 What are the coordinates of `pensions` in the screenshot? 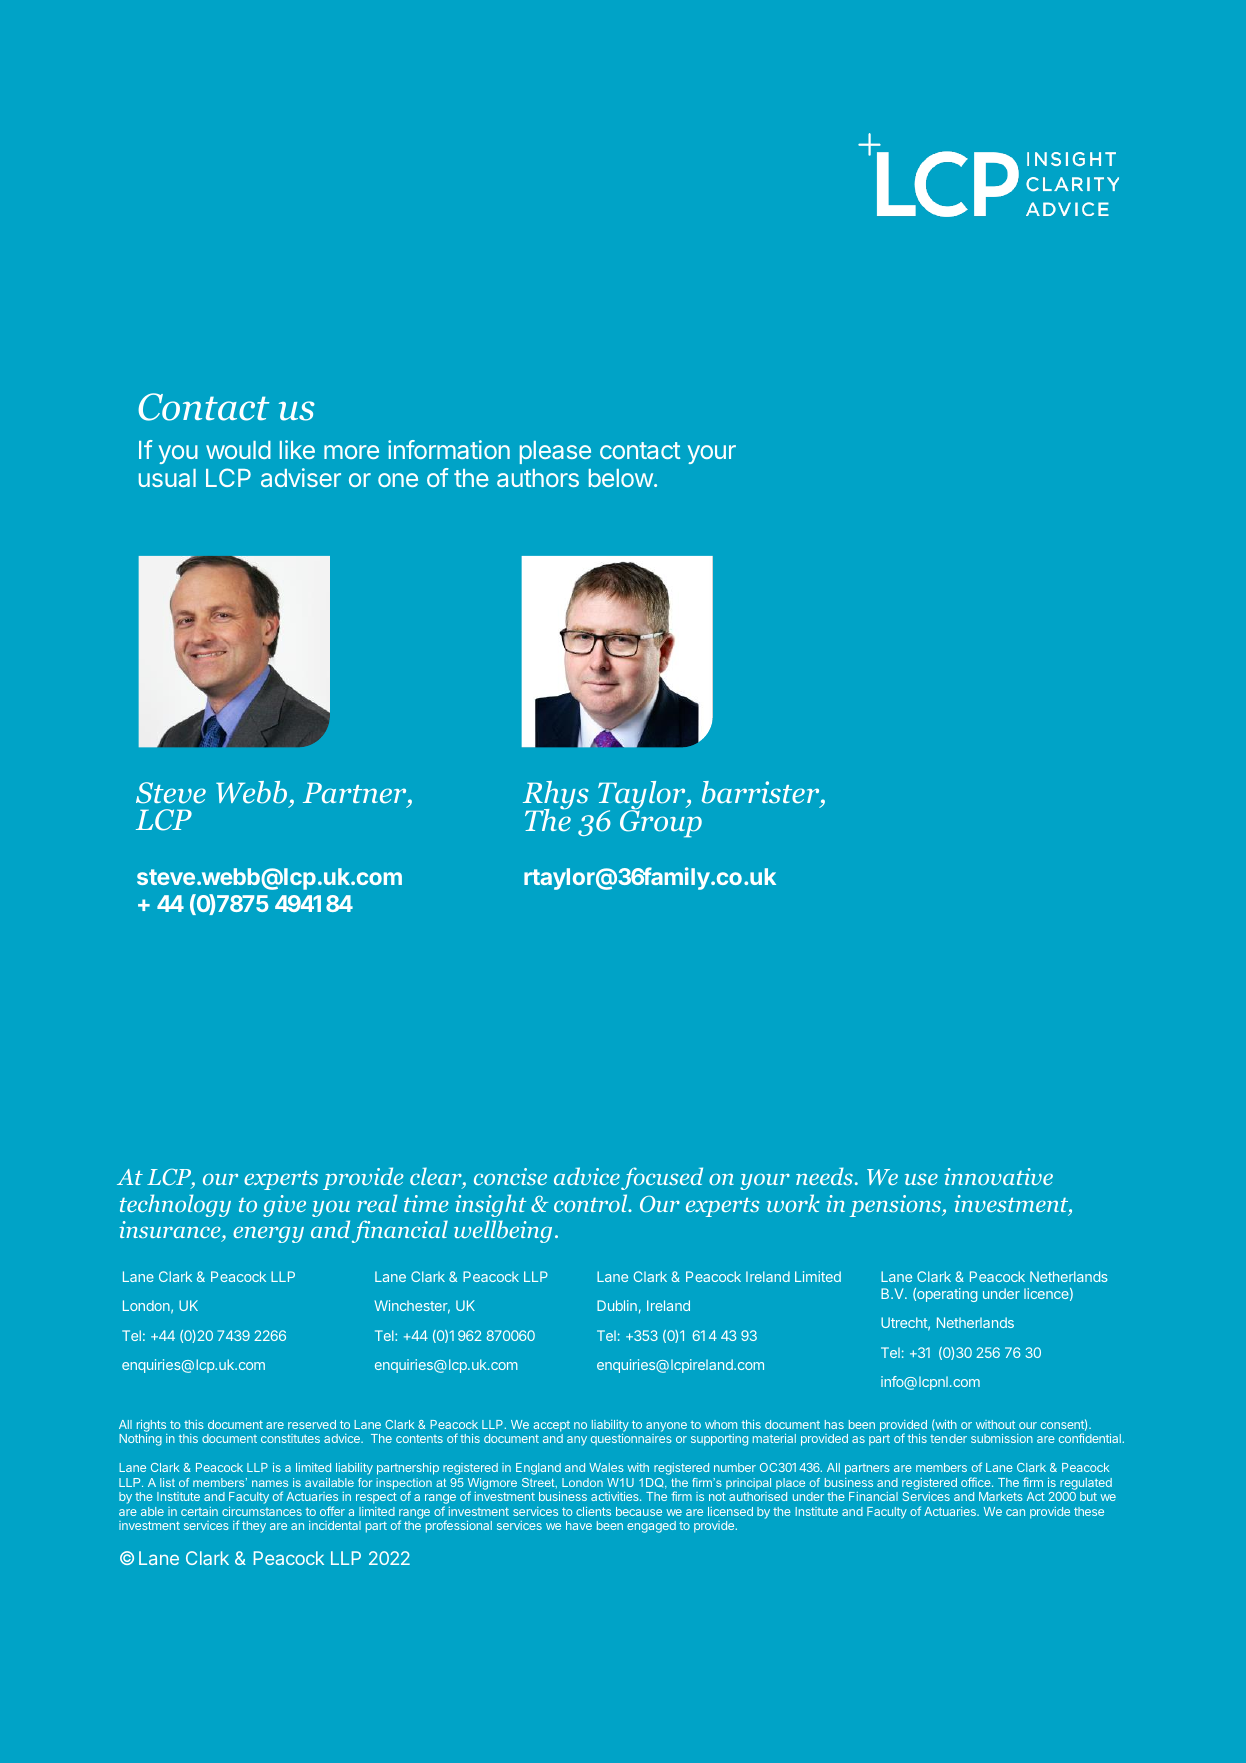 It's located at (897, 1206).
